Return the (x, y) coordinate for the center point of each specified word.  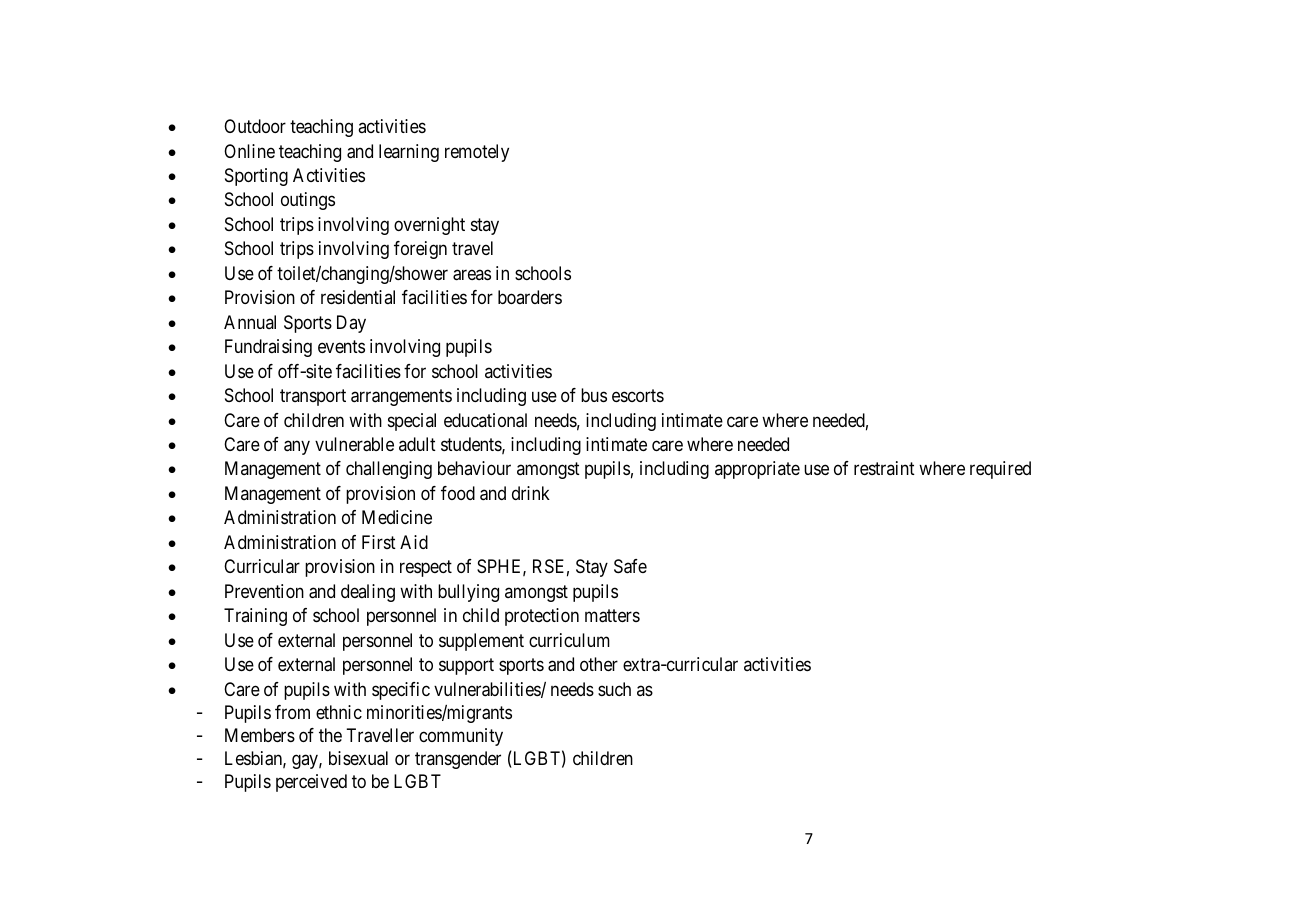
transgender (458, 760)
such (614, 689)
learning (409, 153)
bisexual (358, 758)
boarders (530, 297)
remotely (477, 153)
